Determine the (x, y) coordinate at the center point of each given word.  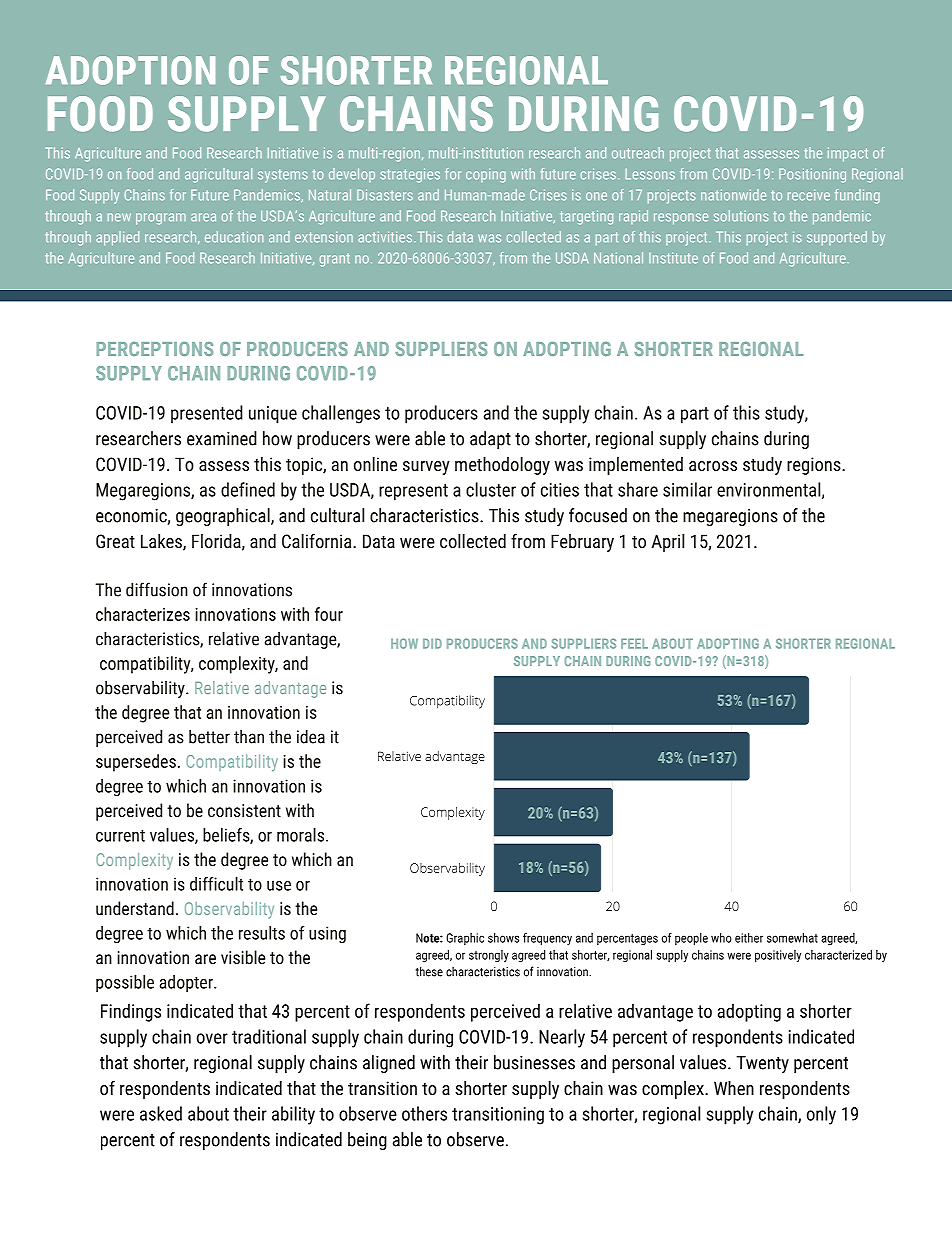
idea (311, 737)
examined (222, 438)
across (713, 466)
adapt (490, 440)
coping (486, 176)
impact (848, 154)
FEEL (634, 644)
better (209, 737)
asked (161, 1113)
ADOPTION (130, 70)
